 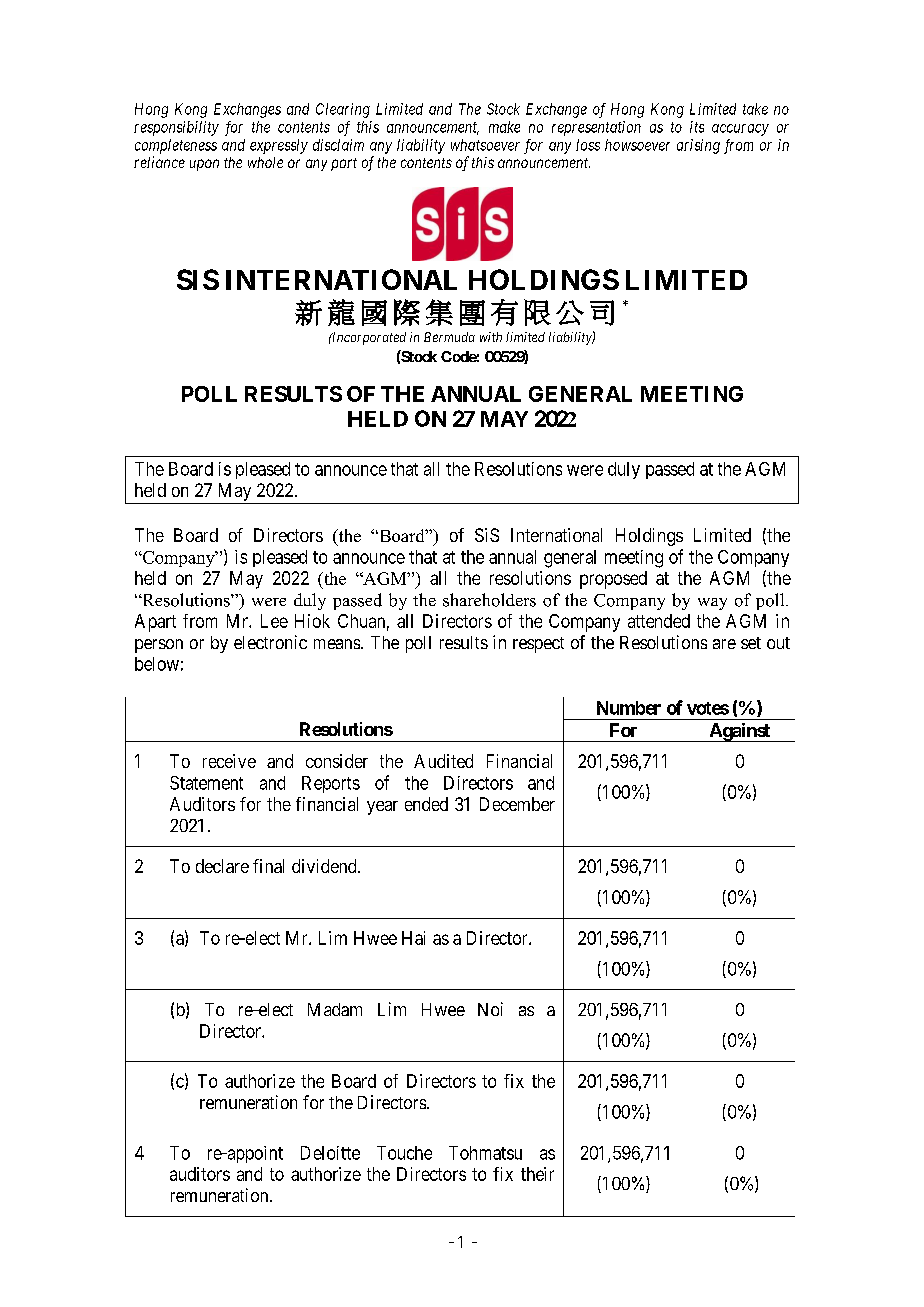 What do you see at coordinates (489, 600) in the page?
I see `shareholders` at bounding box center [489, 600].
